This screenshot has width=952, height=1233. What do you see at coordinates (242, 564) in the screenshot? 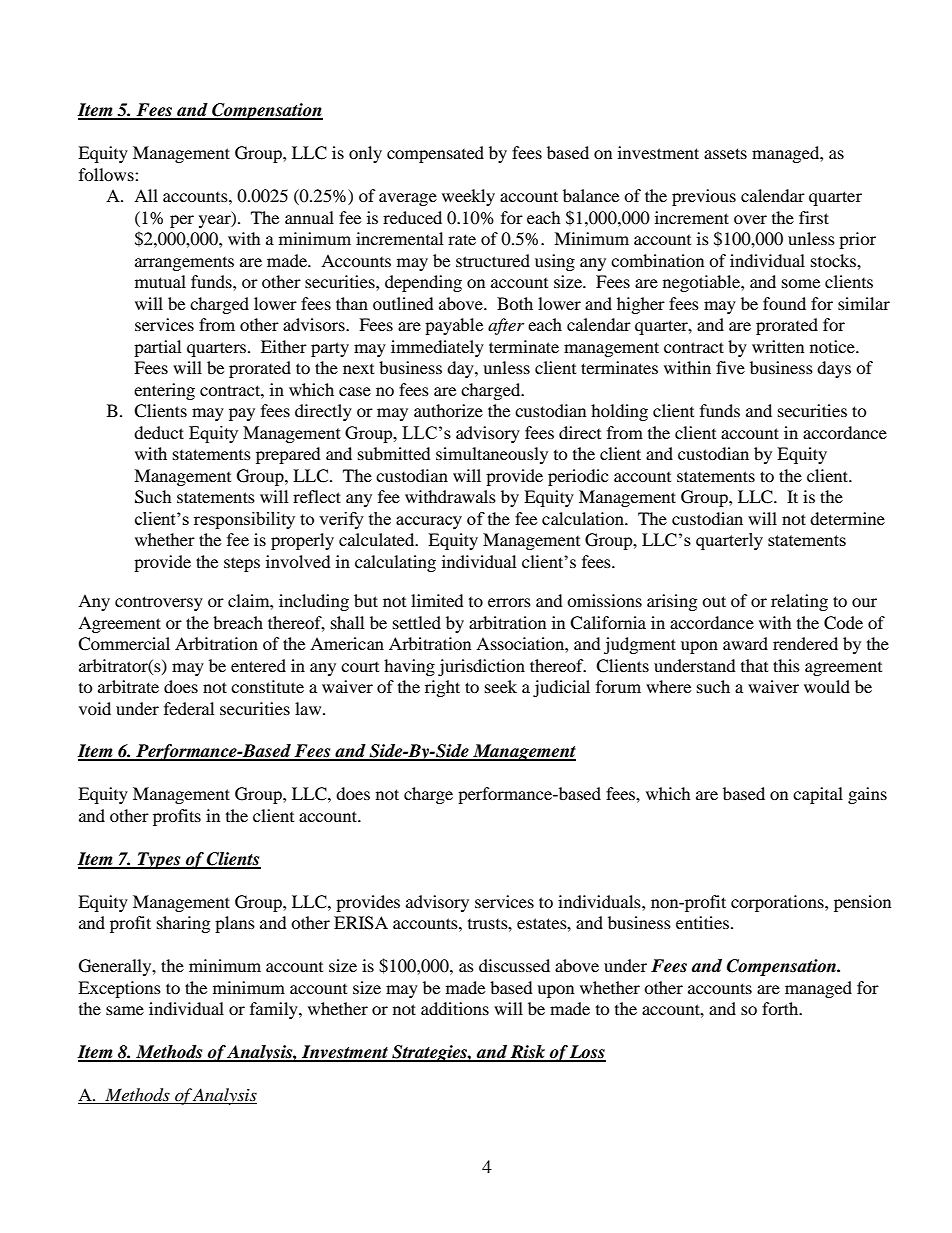
I see `steps` at bounding box center [242, 564].
